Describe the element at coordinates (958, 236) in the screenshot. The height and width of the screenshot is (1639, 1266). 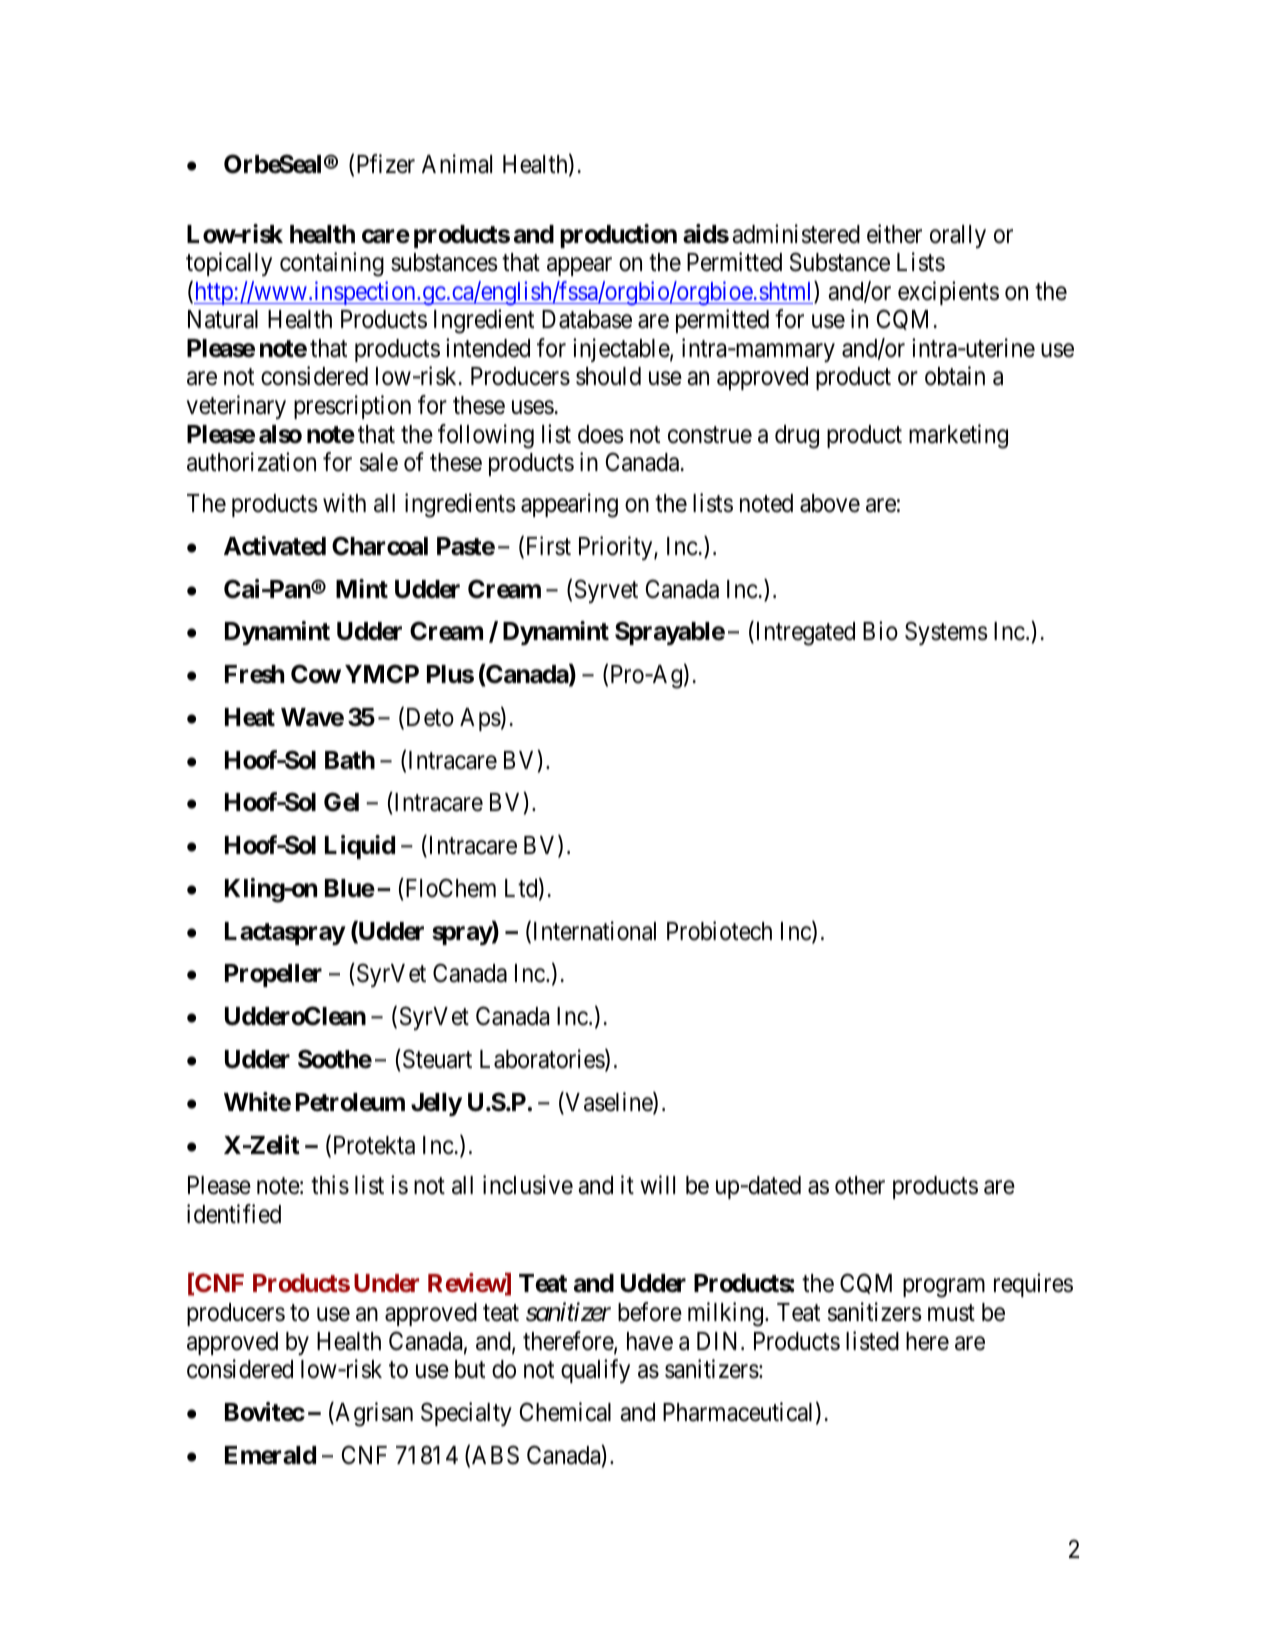
I see `orally` at that location.
